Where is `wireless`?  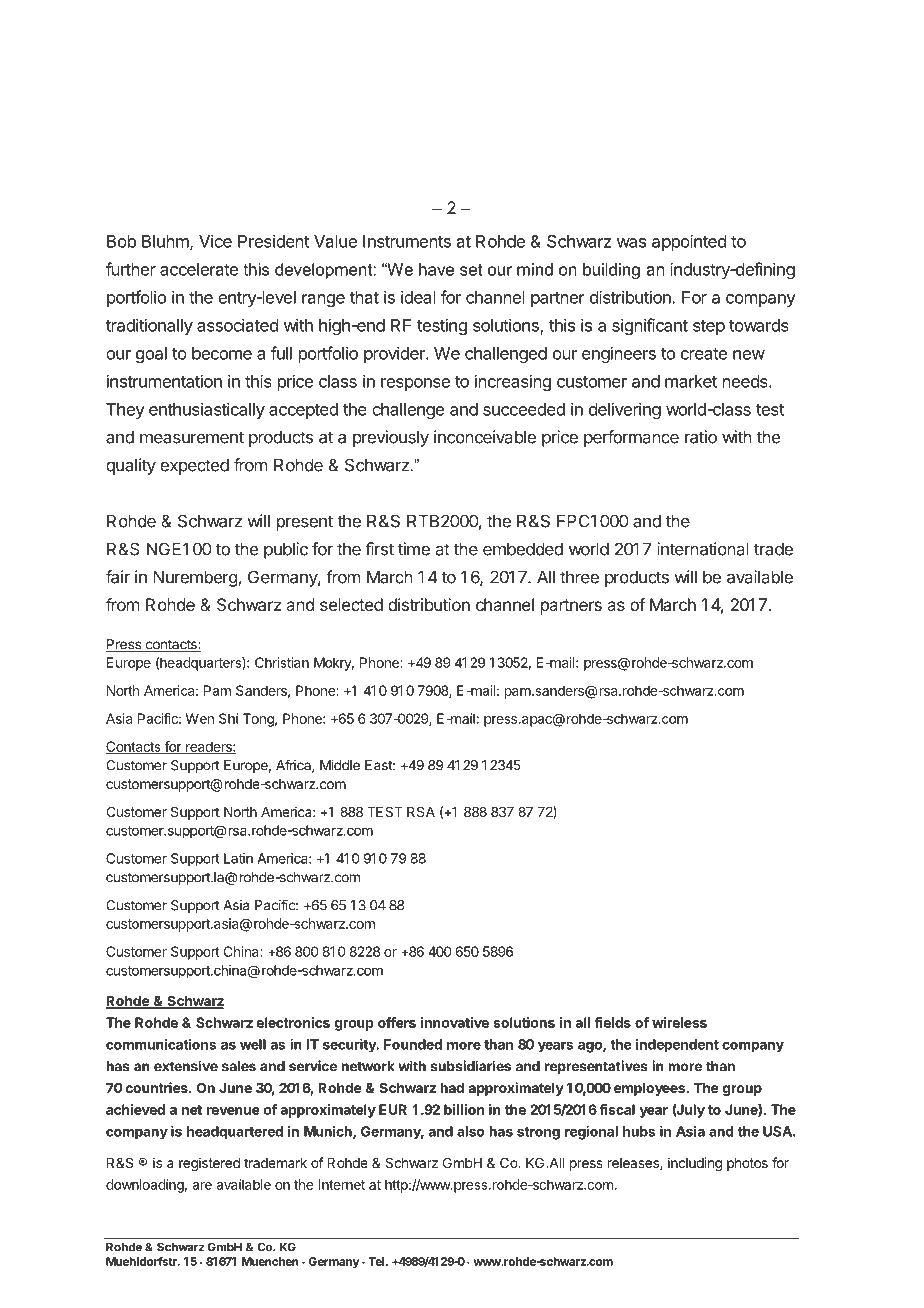 wireless is located at coordinates (679, 1022).
